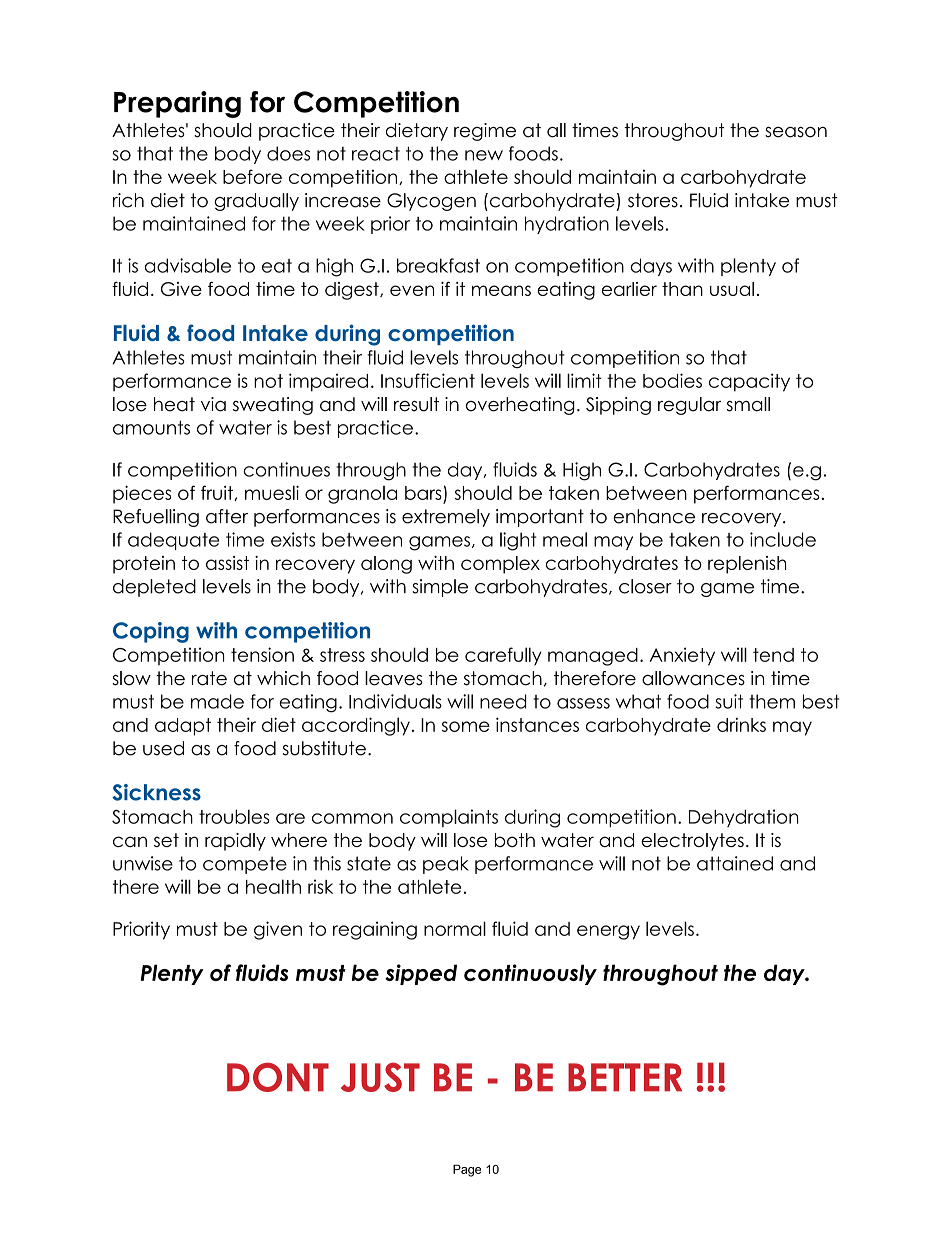  What do you see at coordinates (278, 1077) in the screenshot?
I see `DONT` at bounding box center [278, 1077].
